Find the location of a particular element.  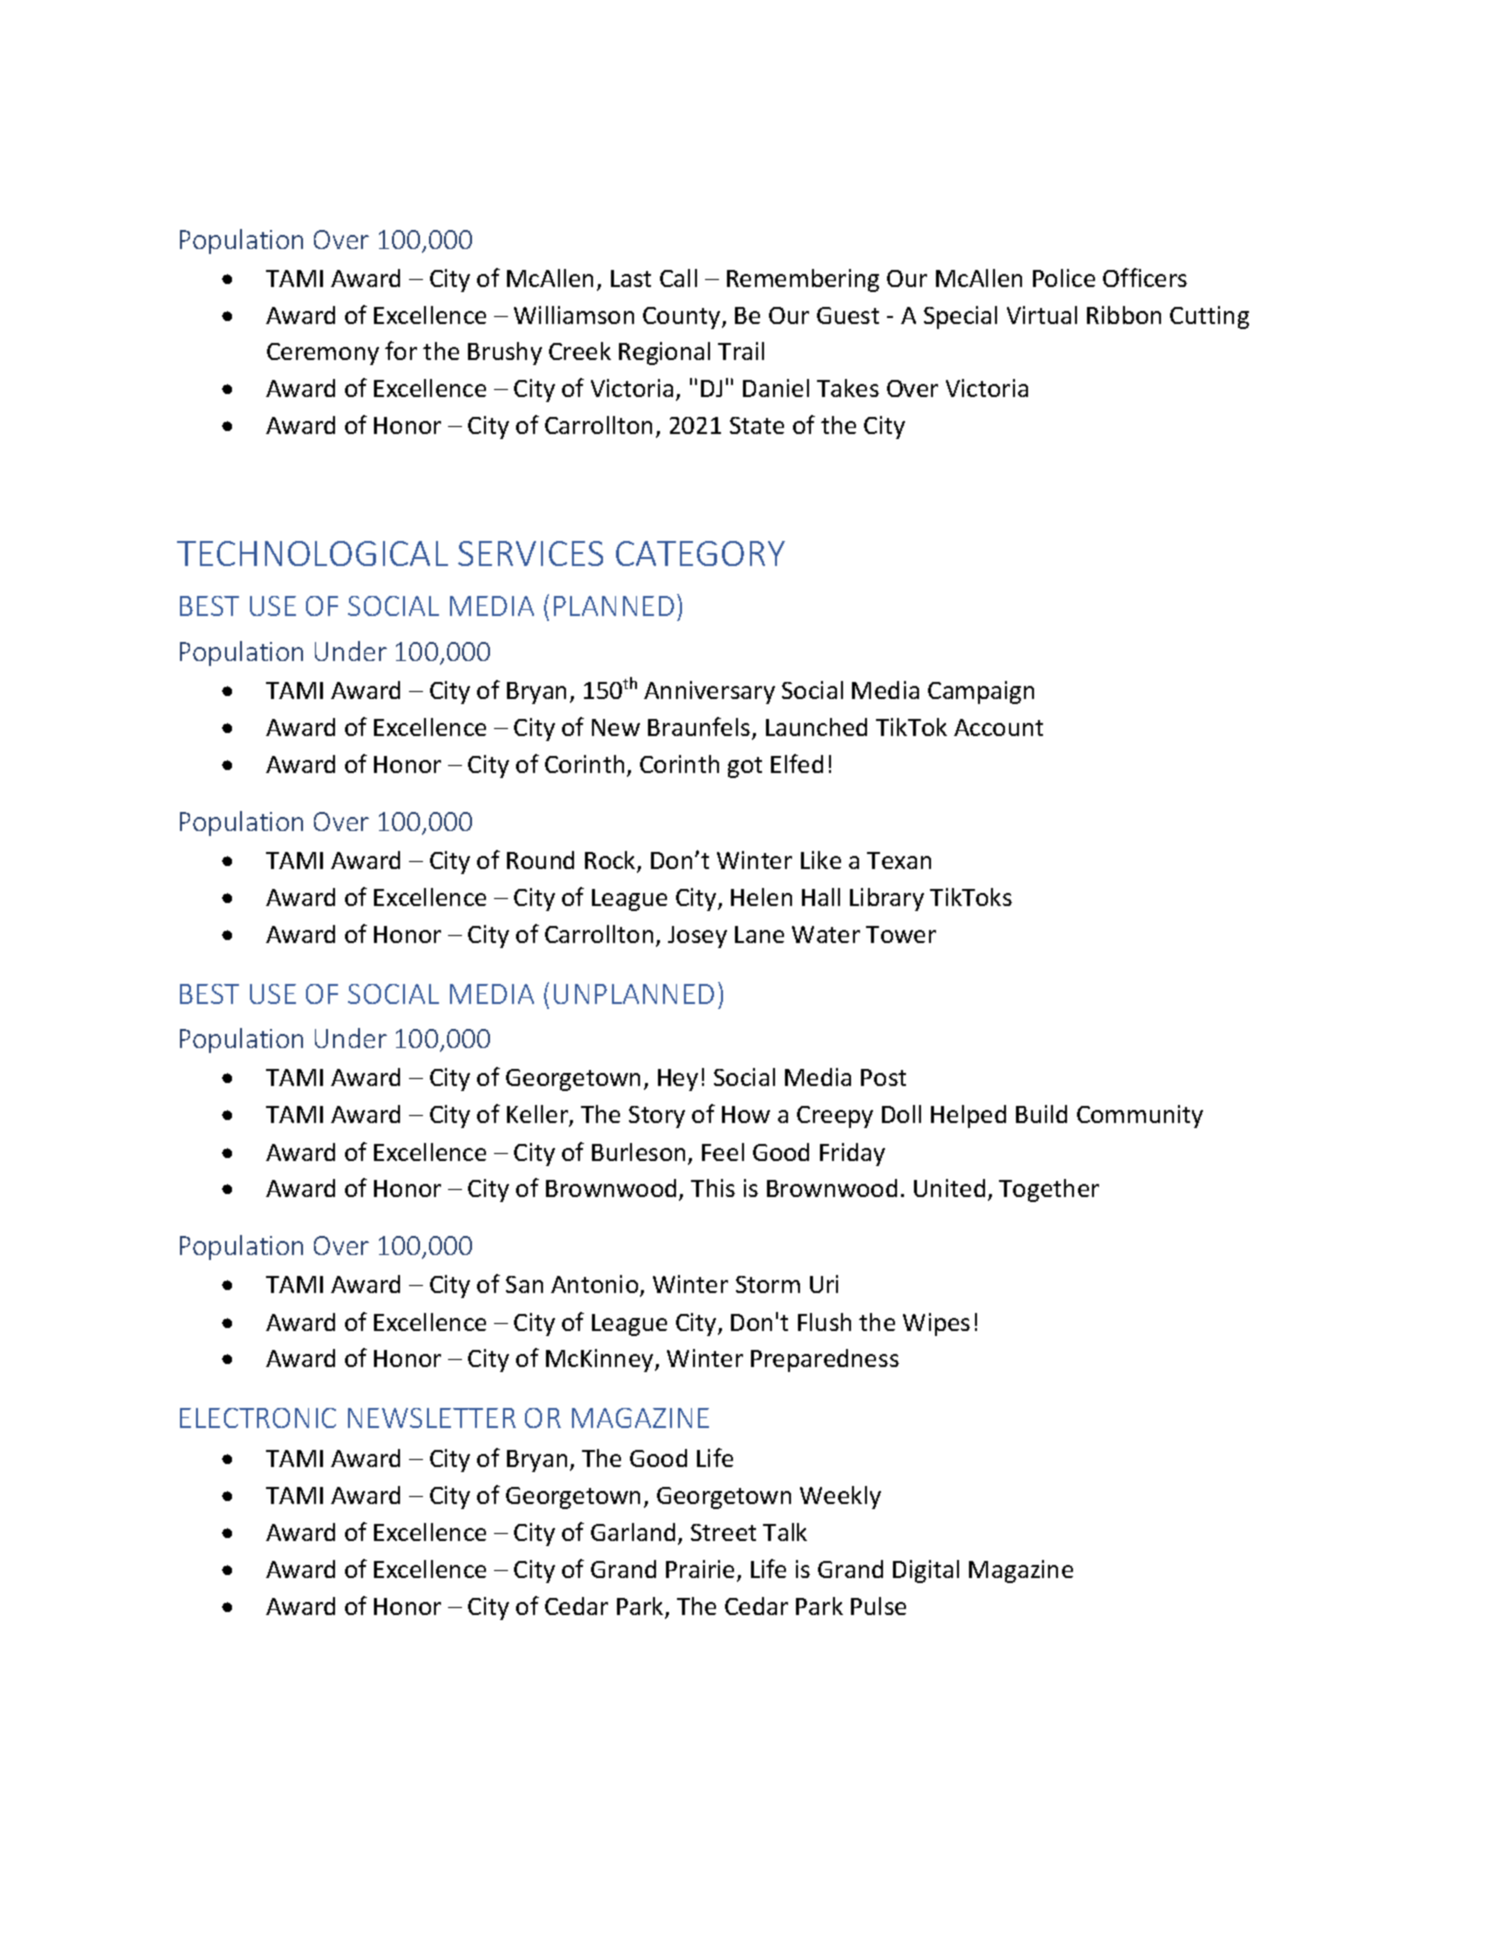

for is located at coordinates (401, 350).
